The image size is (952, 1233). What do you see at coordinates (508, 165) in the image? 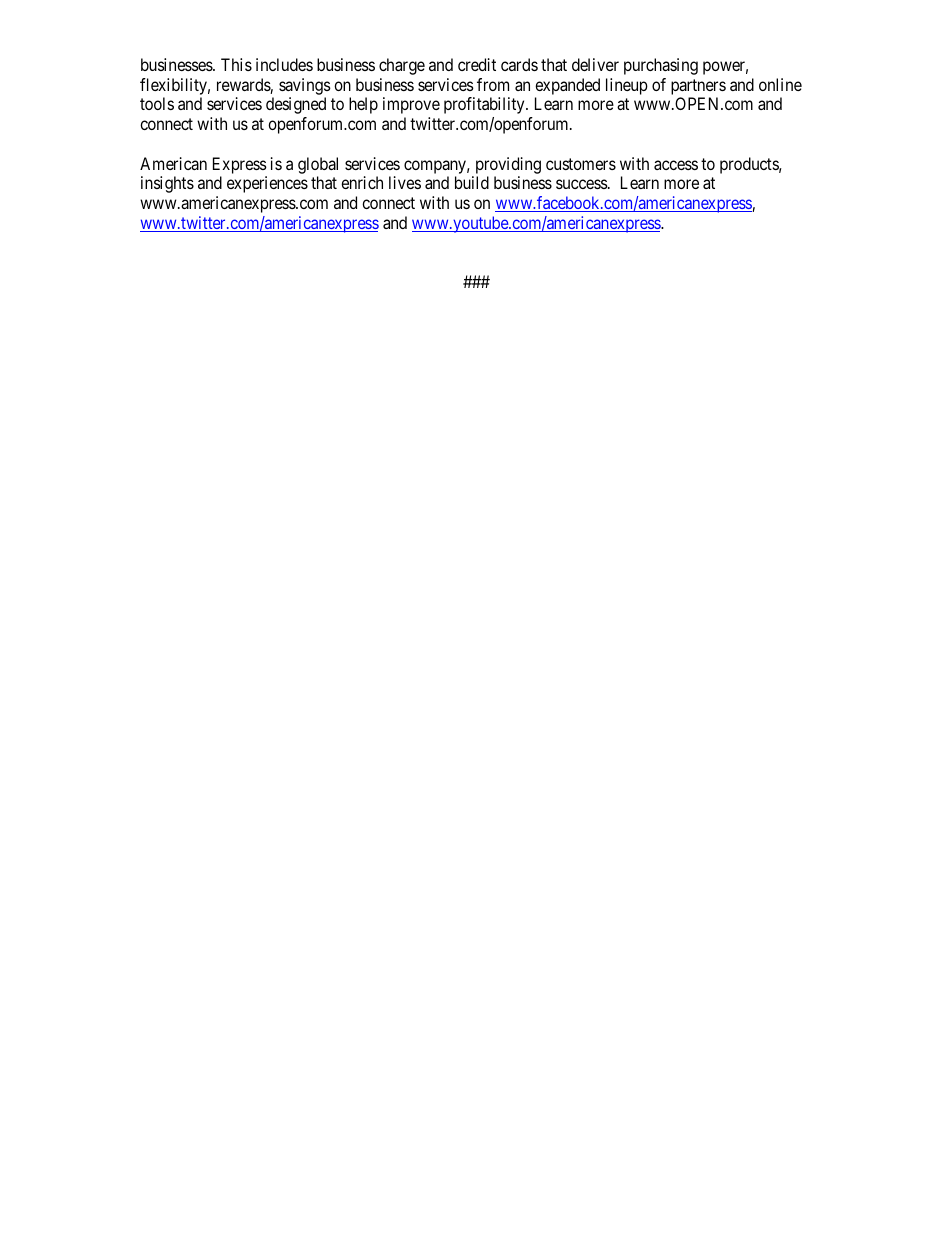
I see `providing` at bounding box center [508, 165].
